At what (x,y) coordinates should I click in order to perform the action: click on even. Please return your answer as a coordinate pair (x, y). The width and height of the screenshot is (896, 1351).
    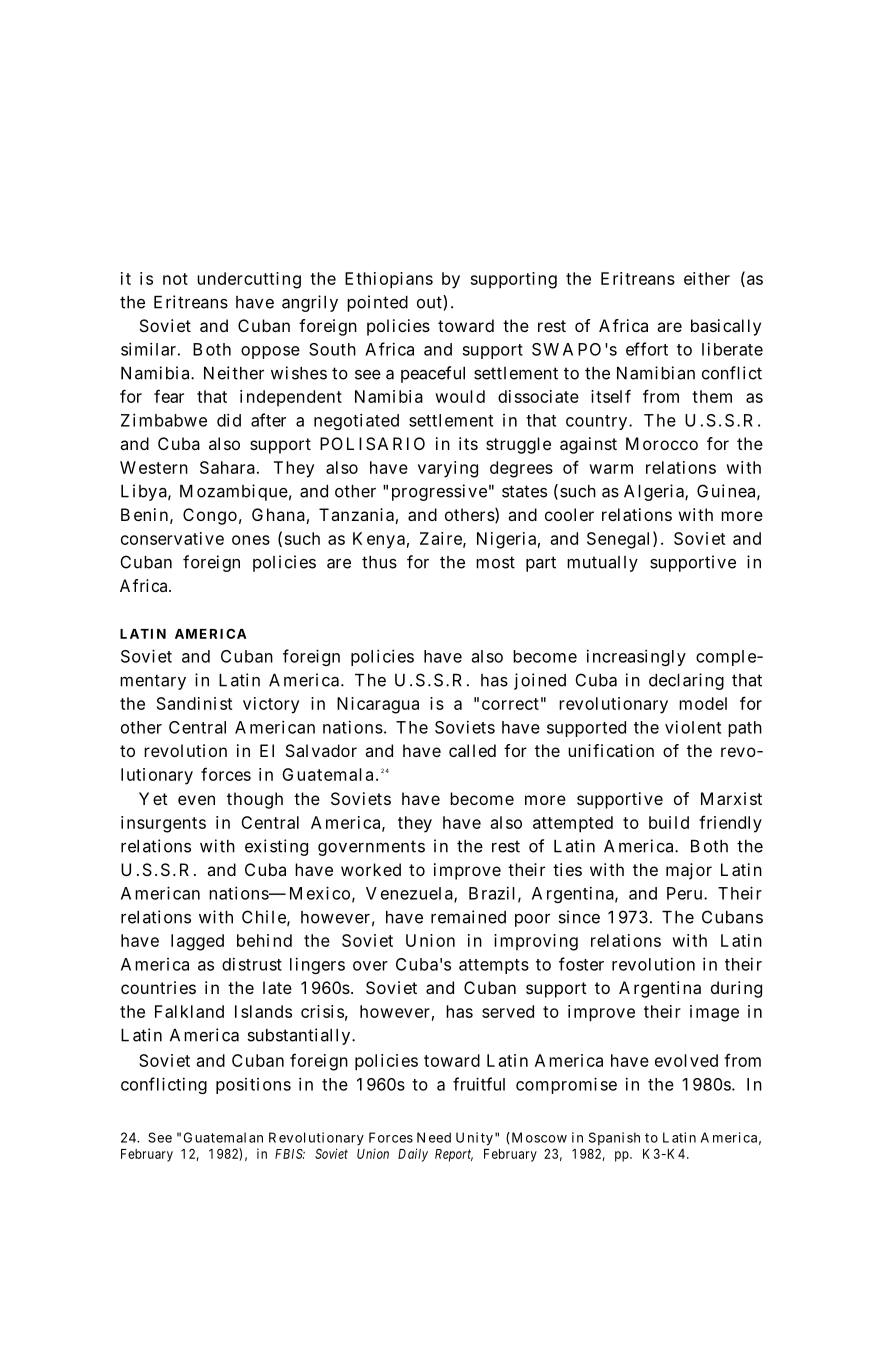
    Looking at the image, I should click on (196, 800).
